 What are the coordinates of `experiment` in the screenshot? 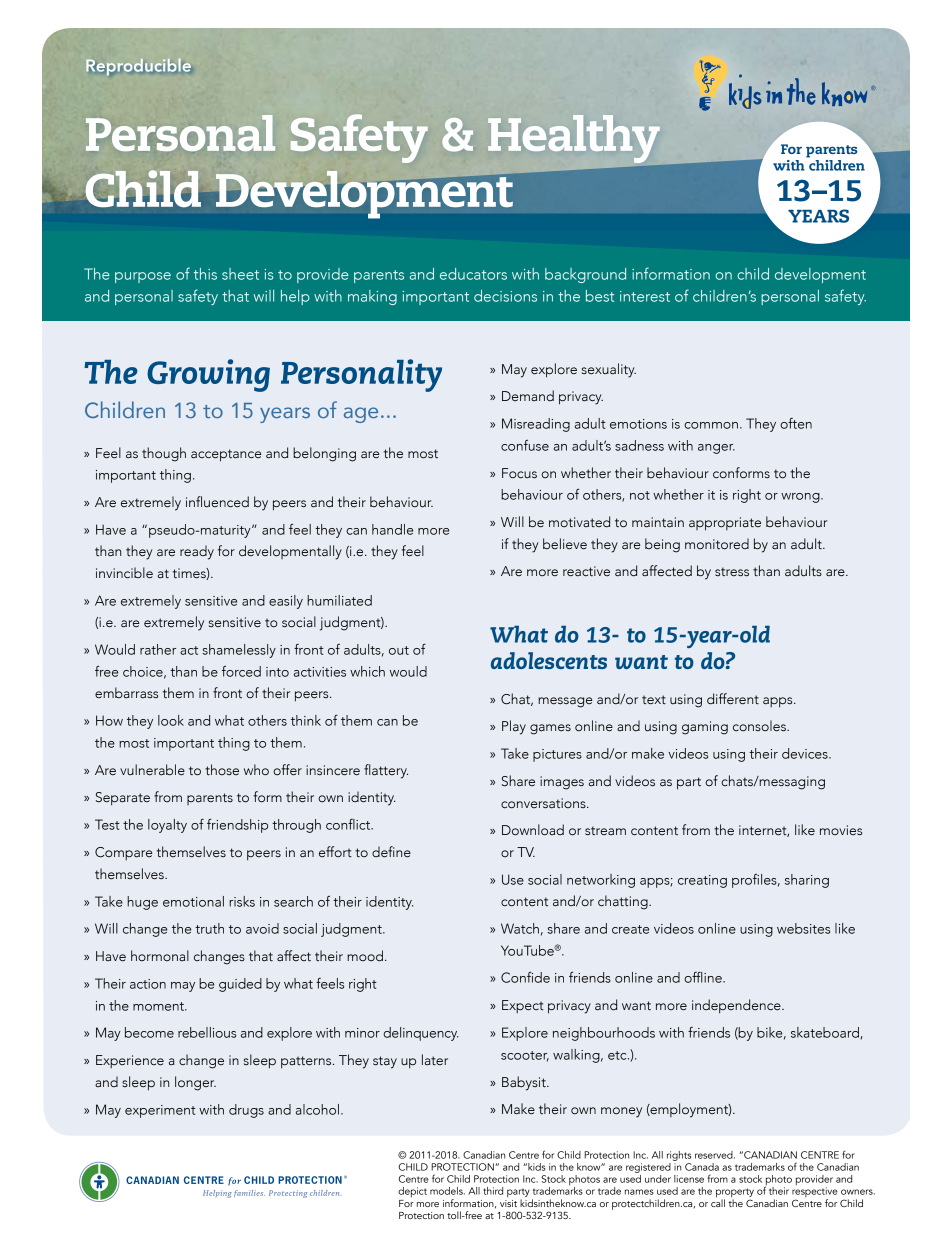 It's located at (160, 1111).
